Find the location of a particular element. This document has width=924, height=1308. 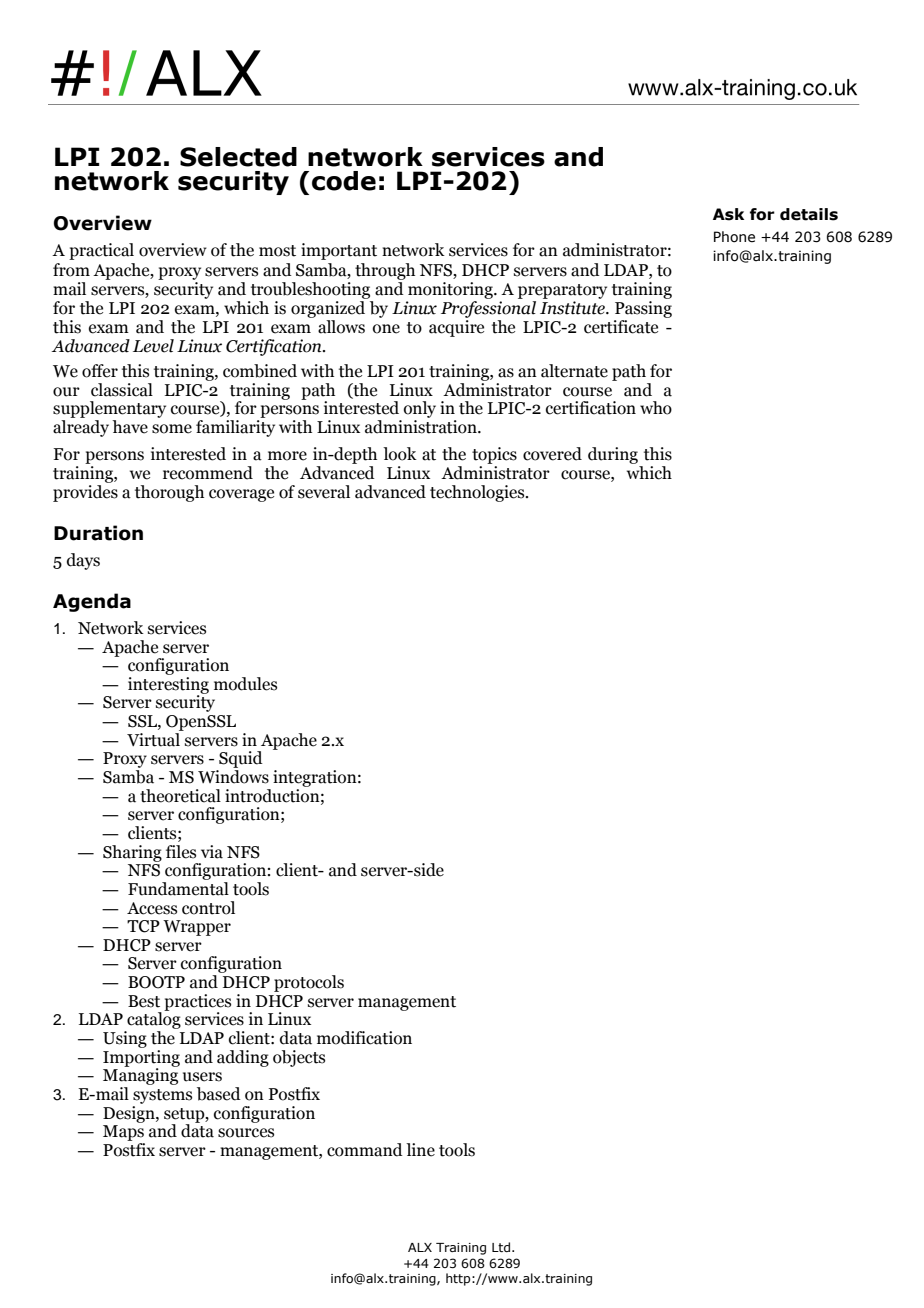

Maps is located at coordinates (123, 1133).
